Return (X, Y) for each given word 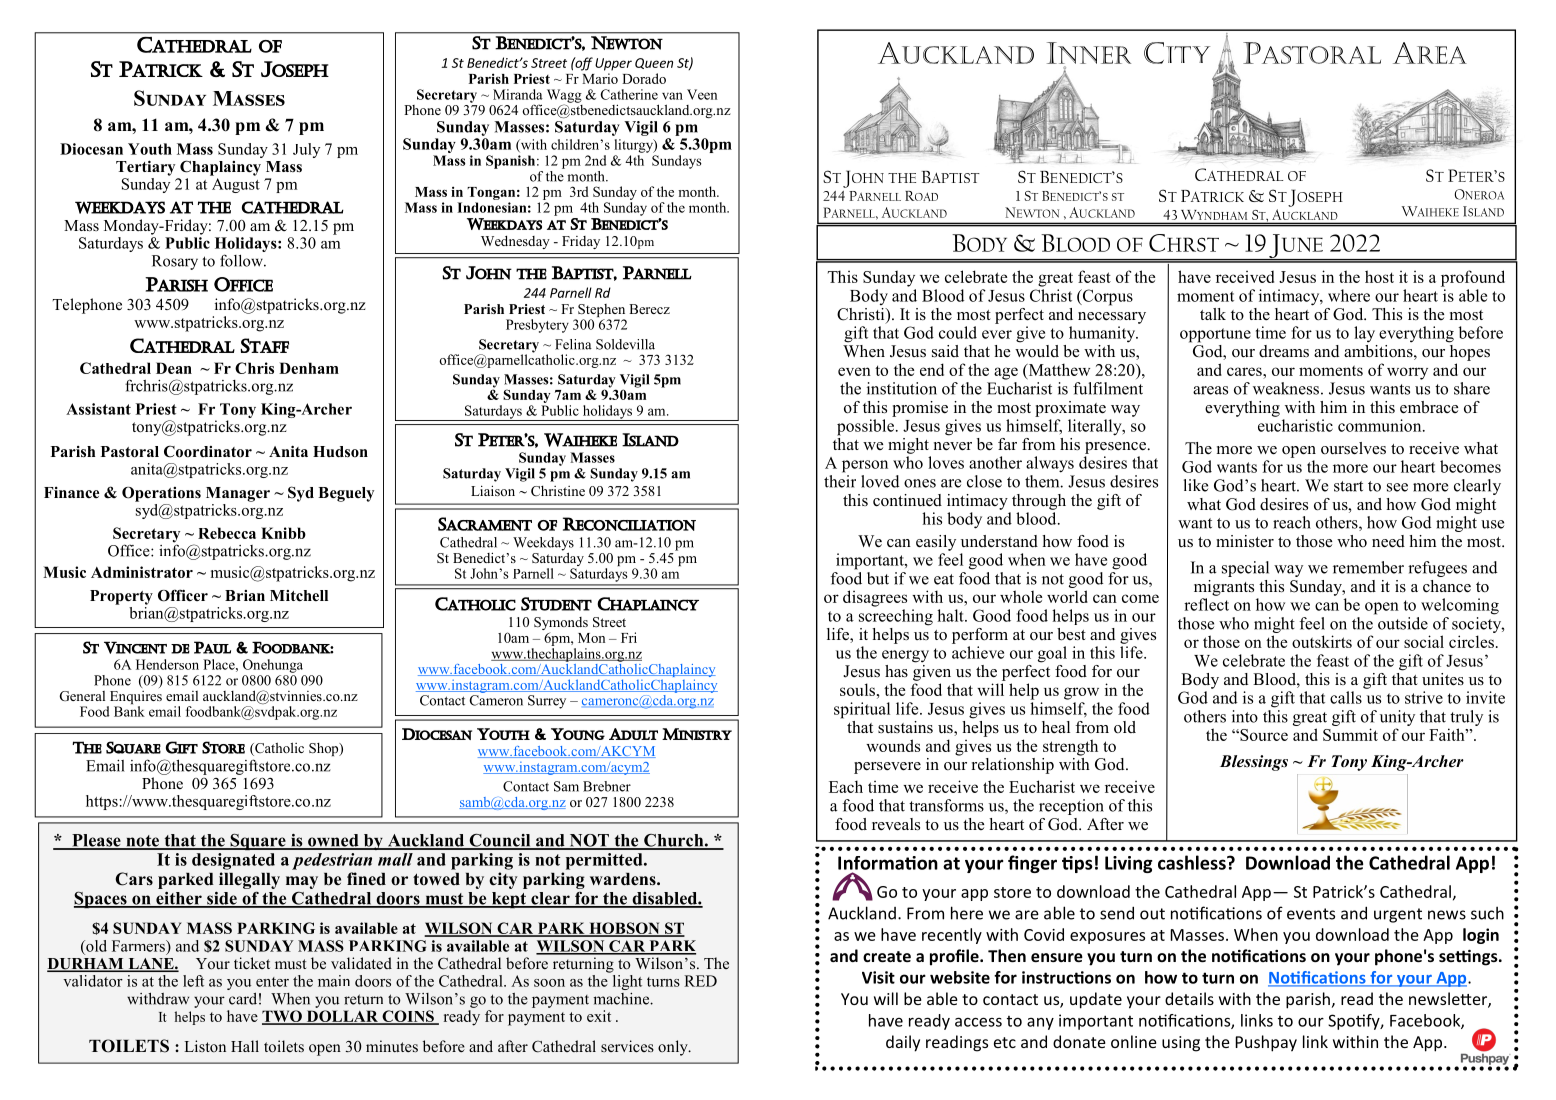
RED (700, 981)
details (1189, 998)
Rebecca (227, 533)
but (878, 578)
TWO (283, 1017)
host (1379, 276)
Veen (702, 94)
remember (1368, 567)
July (306, 150)
